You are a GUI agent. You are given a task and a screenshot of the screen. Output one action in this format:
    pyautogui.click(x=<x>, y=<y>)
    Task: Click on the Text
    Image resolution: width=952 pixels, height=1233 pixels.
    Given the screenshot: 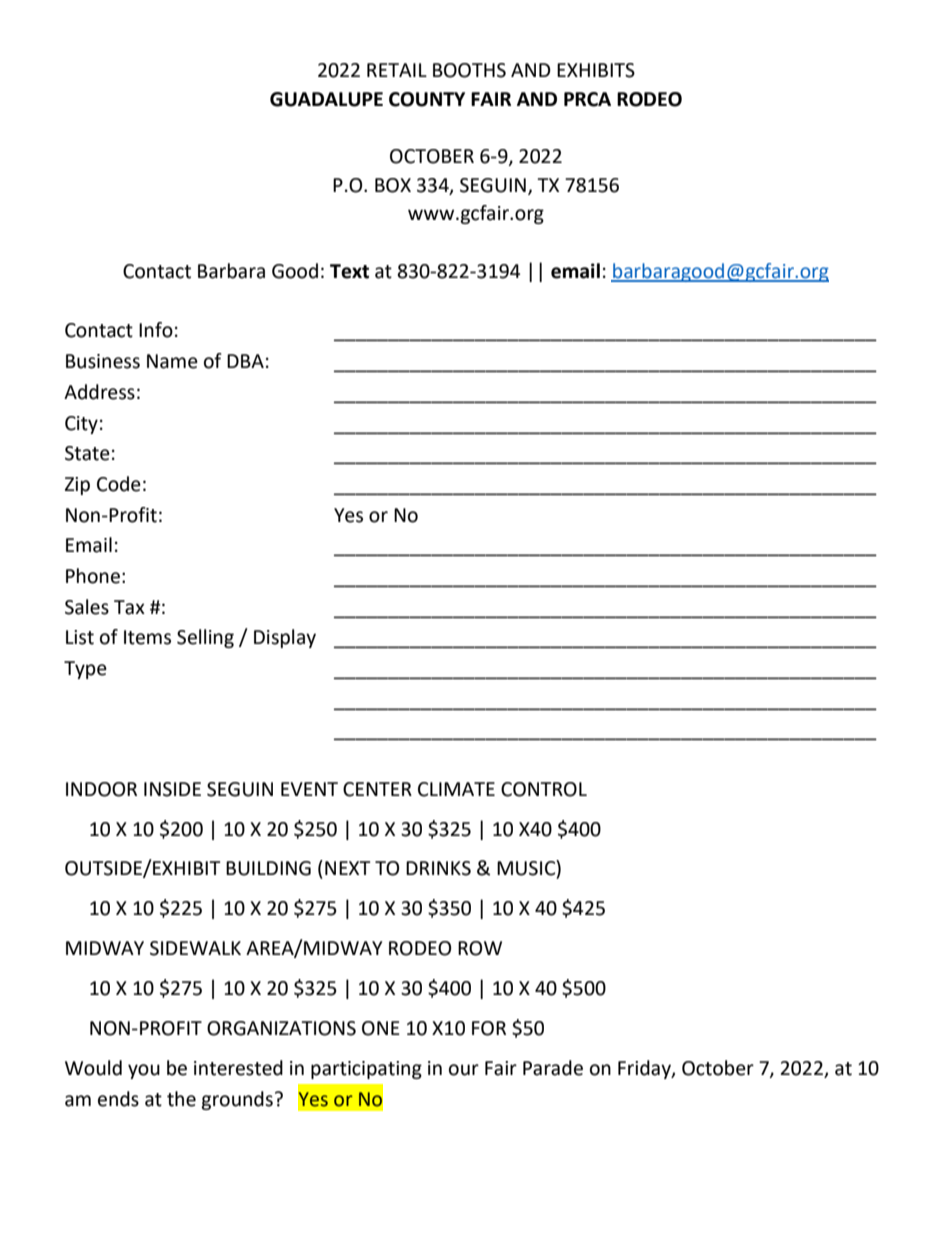 What is the action you would take?
    pyautogui.click(x=349, y=271)
